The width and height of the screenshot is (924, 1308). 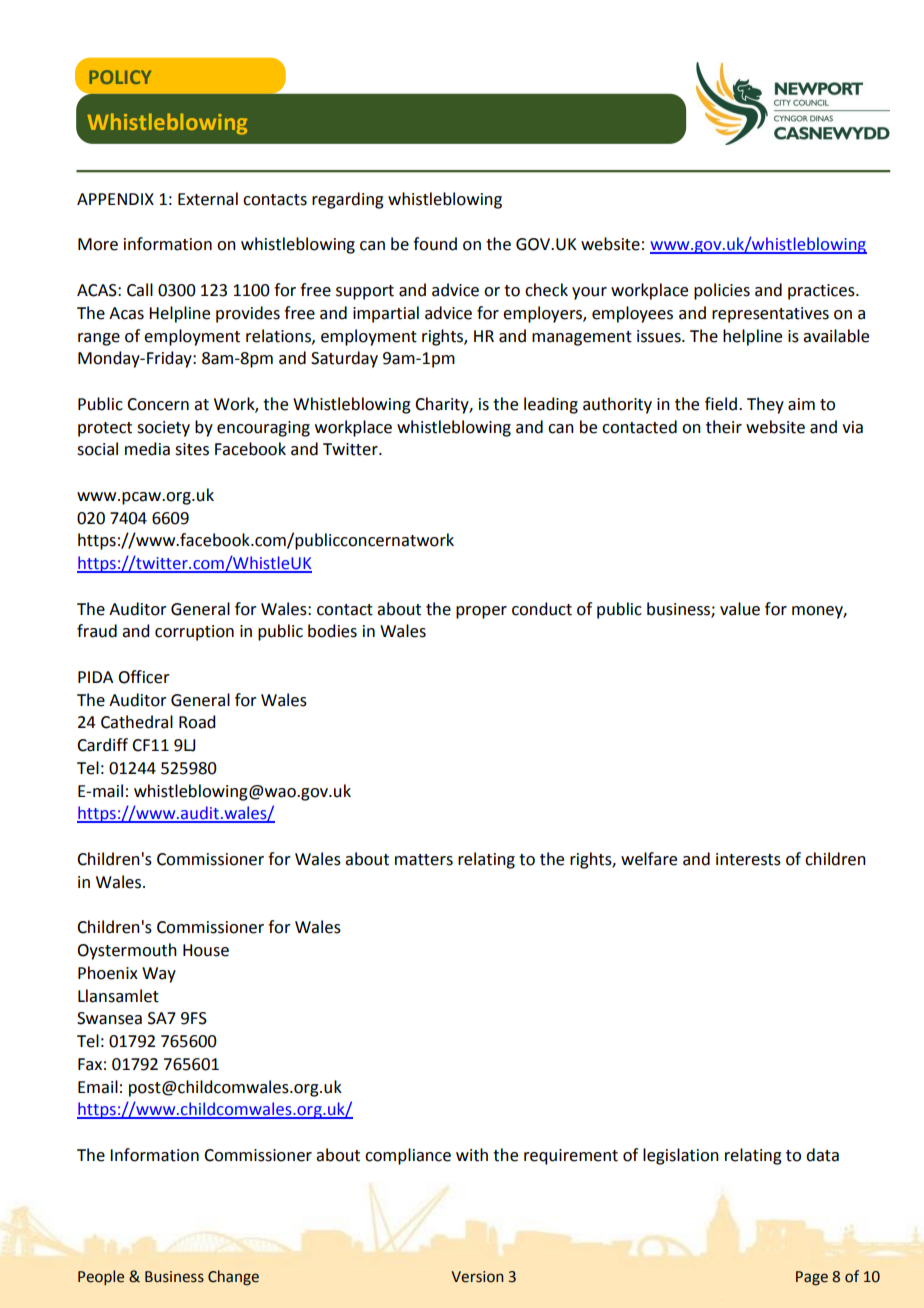 I want to click on matters, so click(x=424, y=860).
